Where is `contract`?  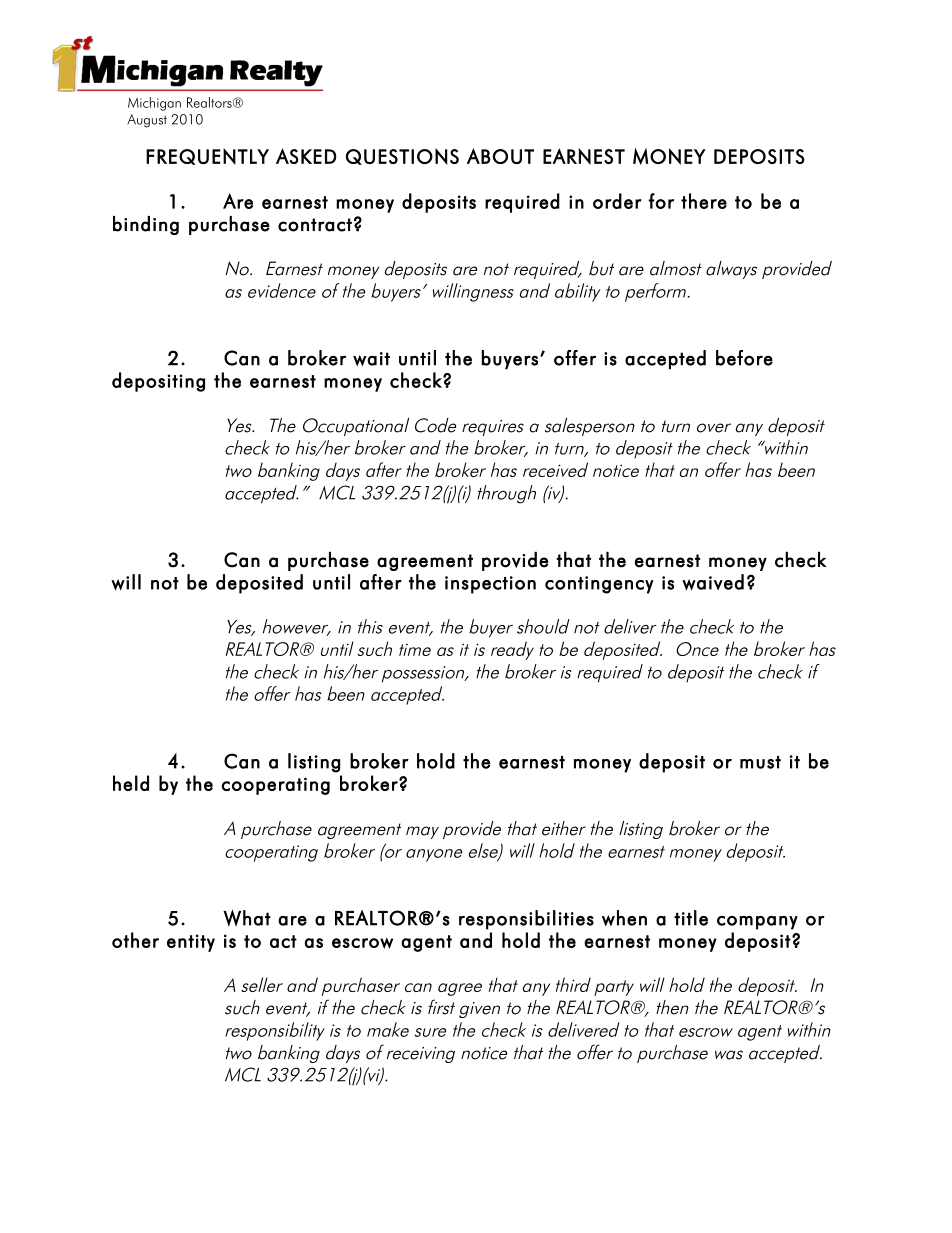
contract is located at coordinates (315, 225).
